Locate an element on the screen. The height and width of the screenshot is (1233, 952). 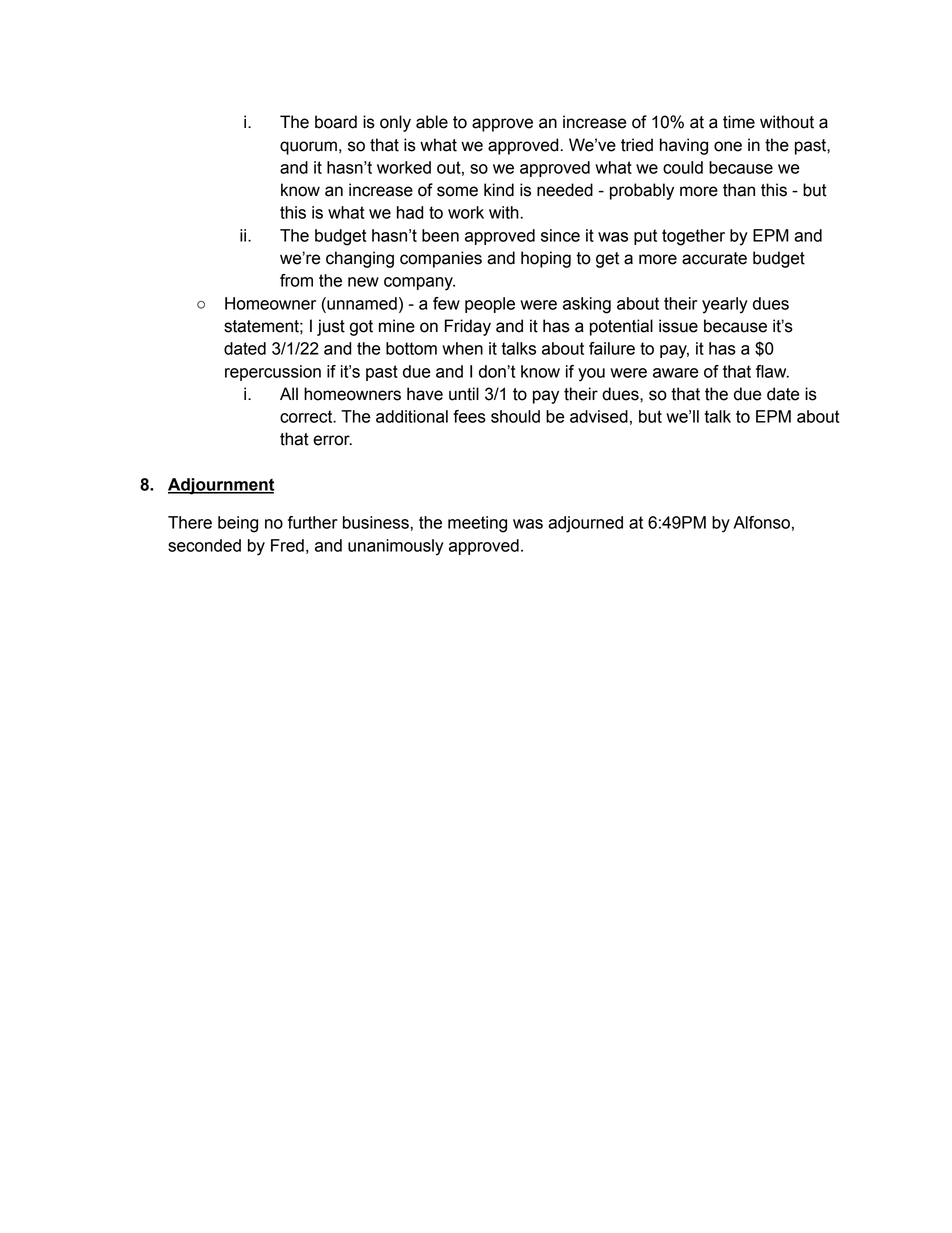
able is located at coordinates (432, 122).
